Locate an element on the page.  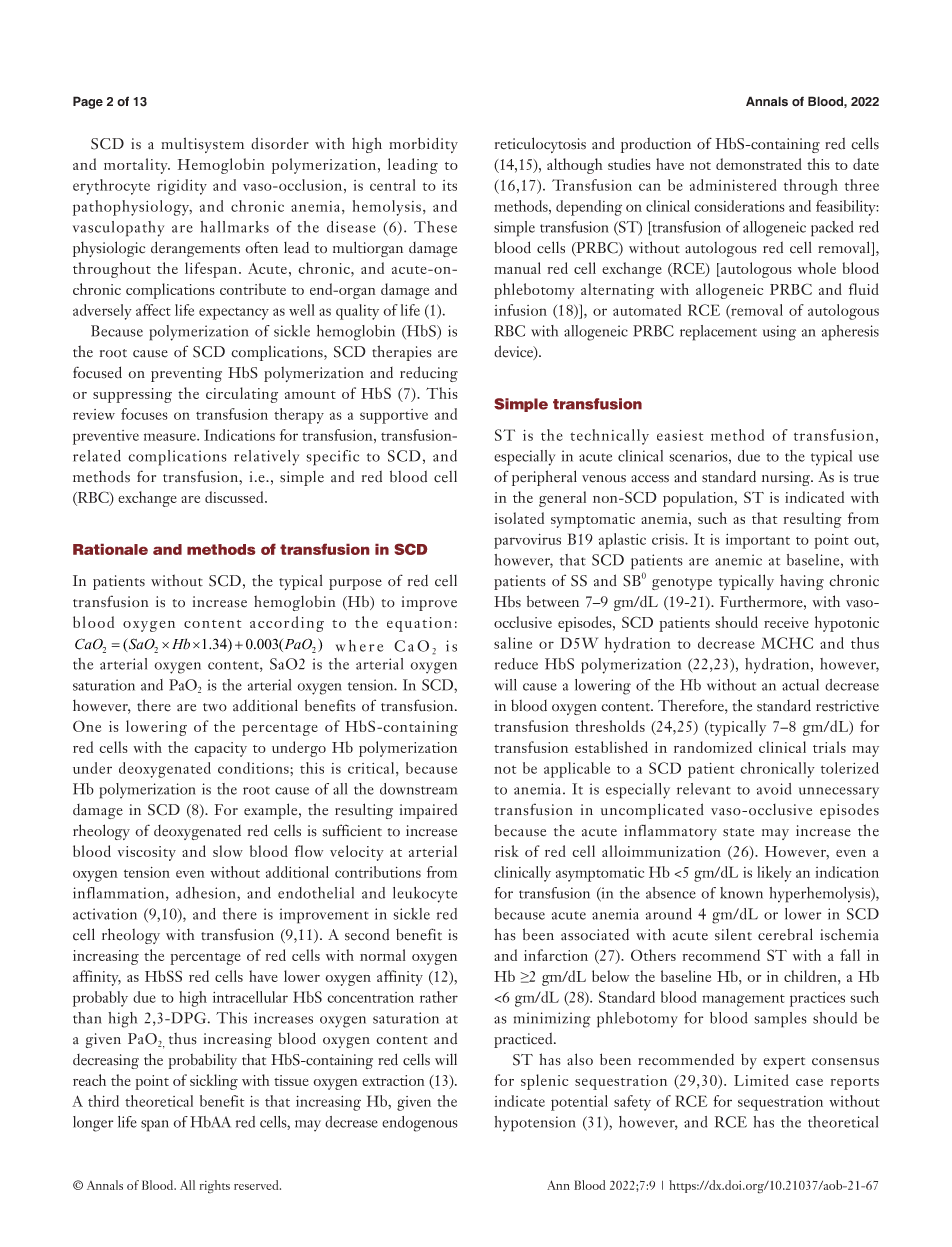
impaired is located at coordinates (428, 811).
